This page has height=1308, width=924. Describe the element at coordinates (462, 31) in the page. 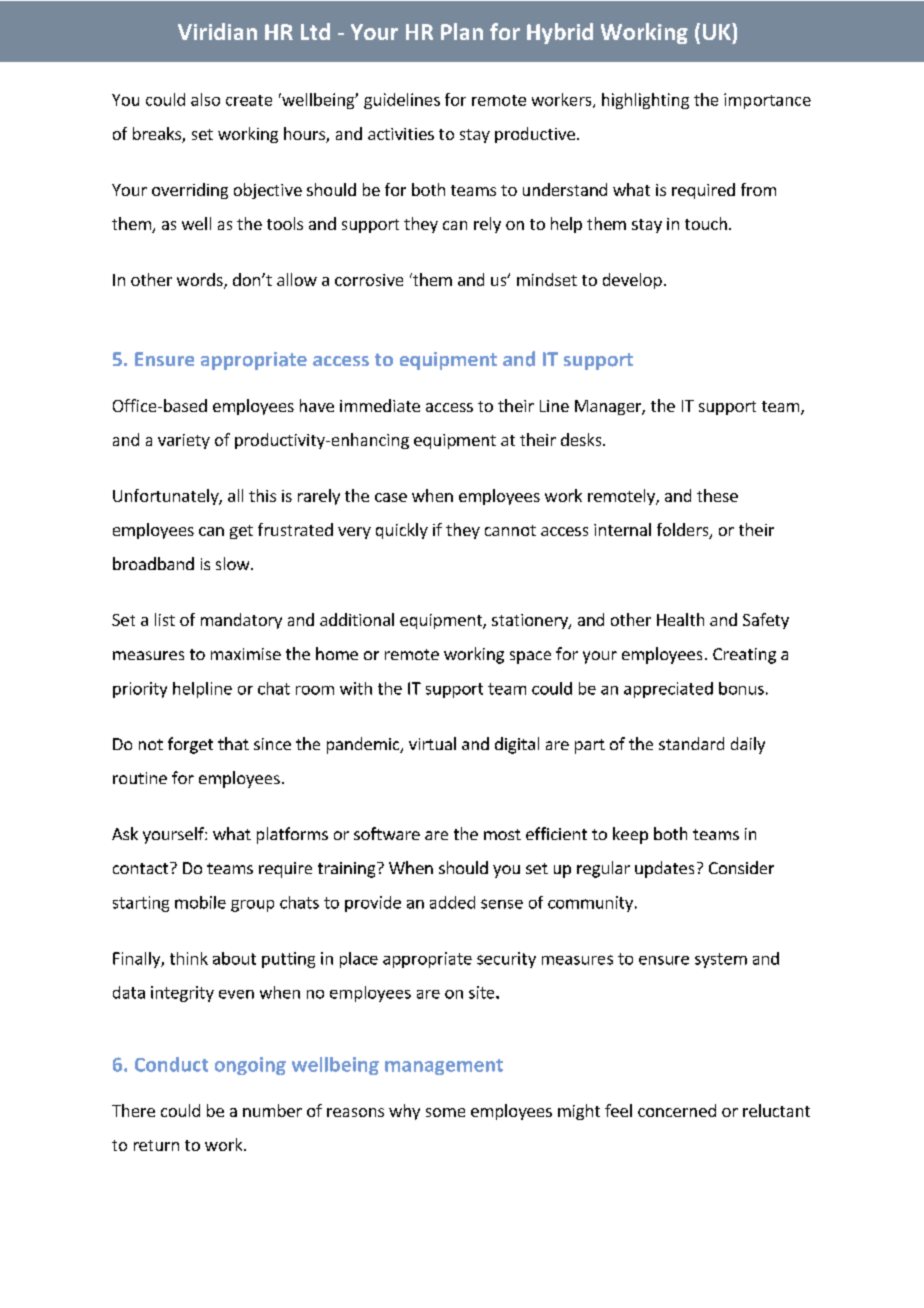

I see `Plan` at that location.
